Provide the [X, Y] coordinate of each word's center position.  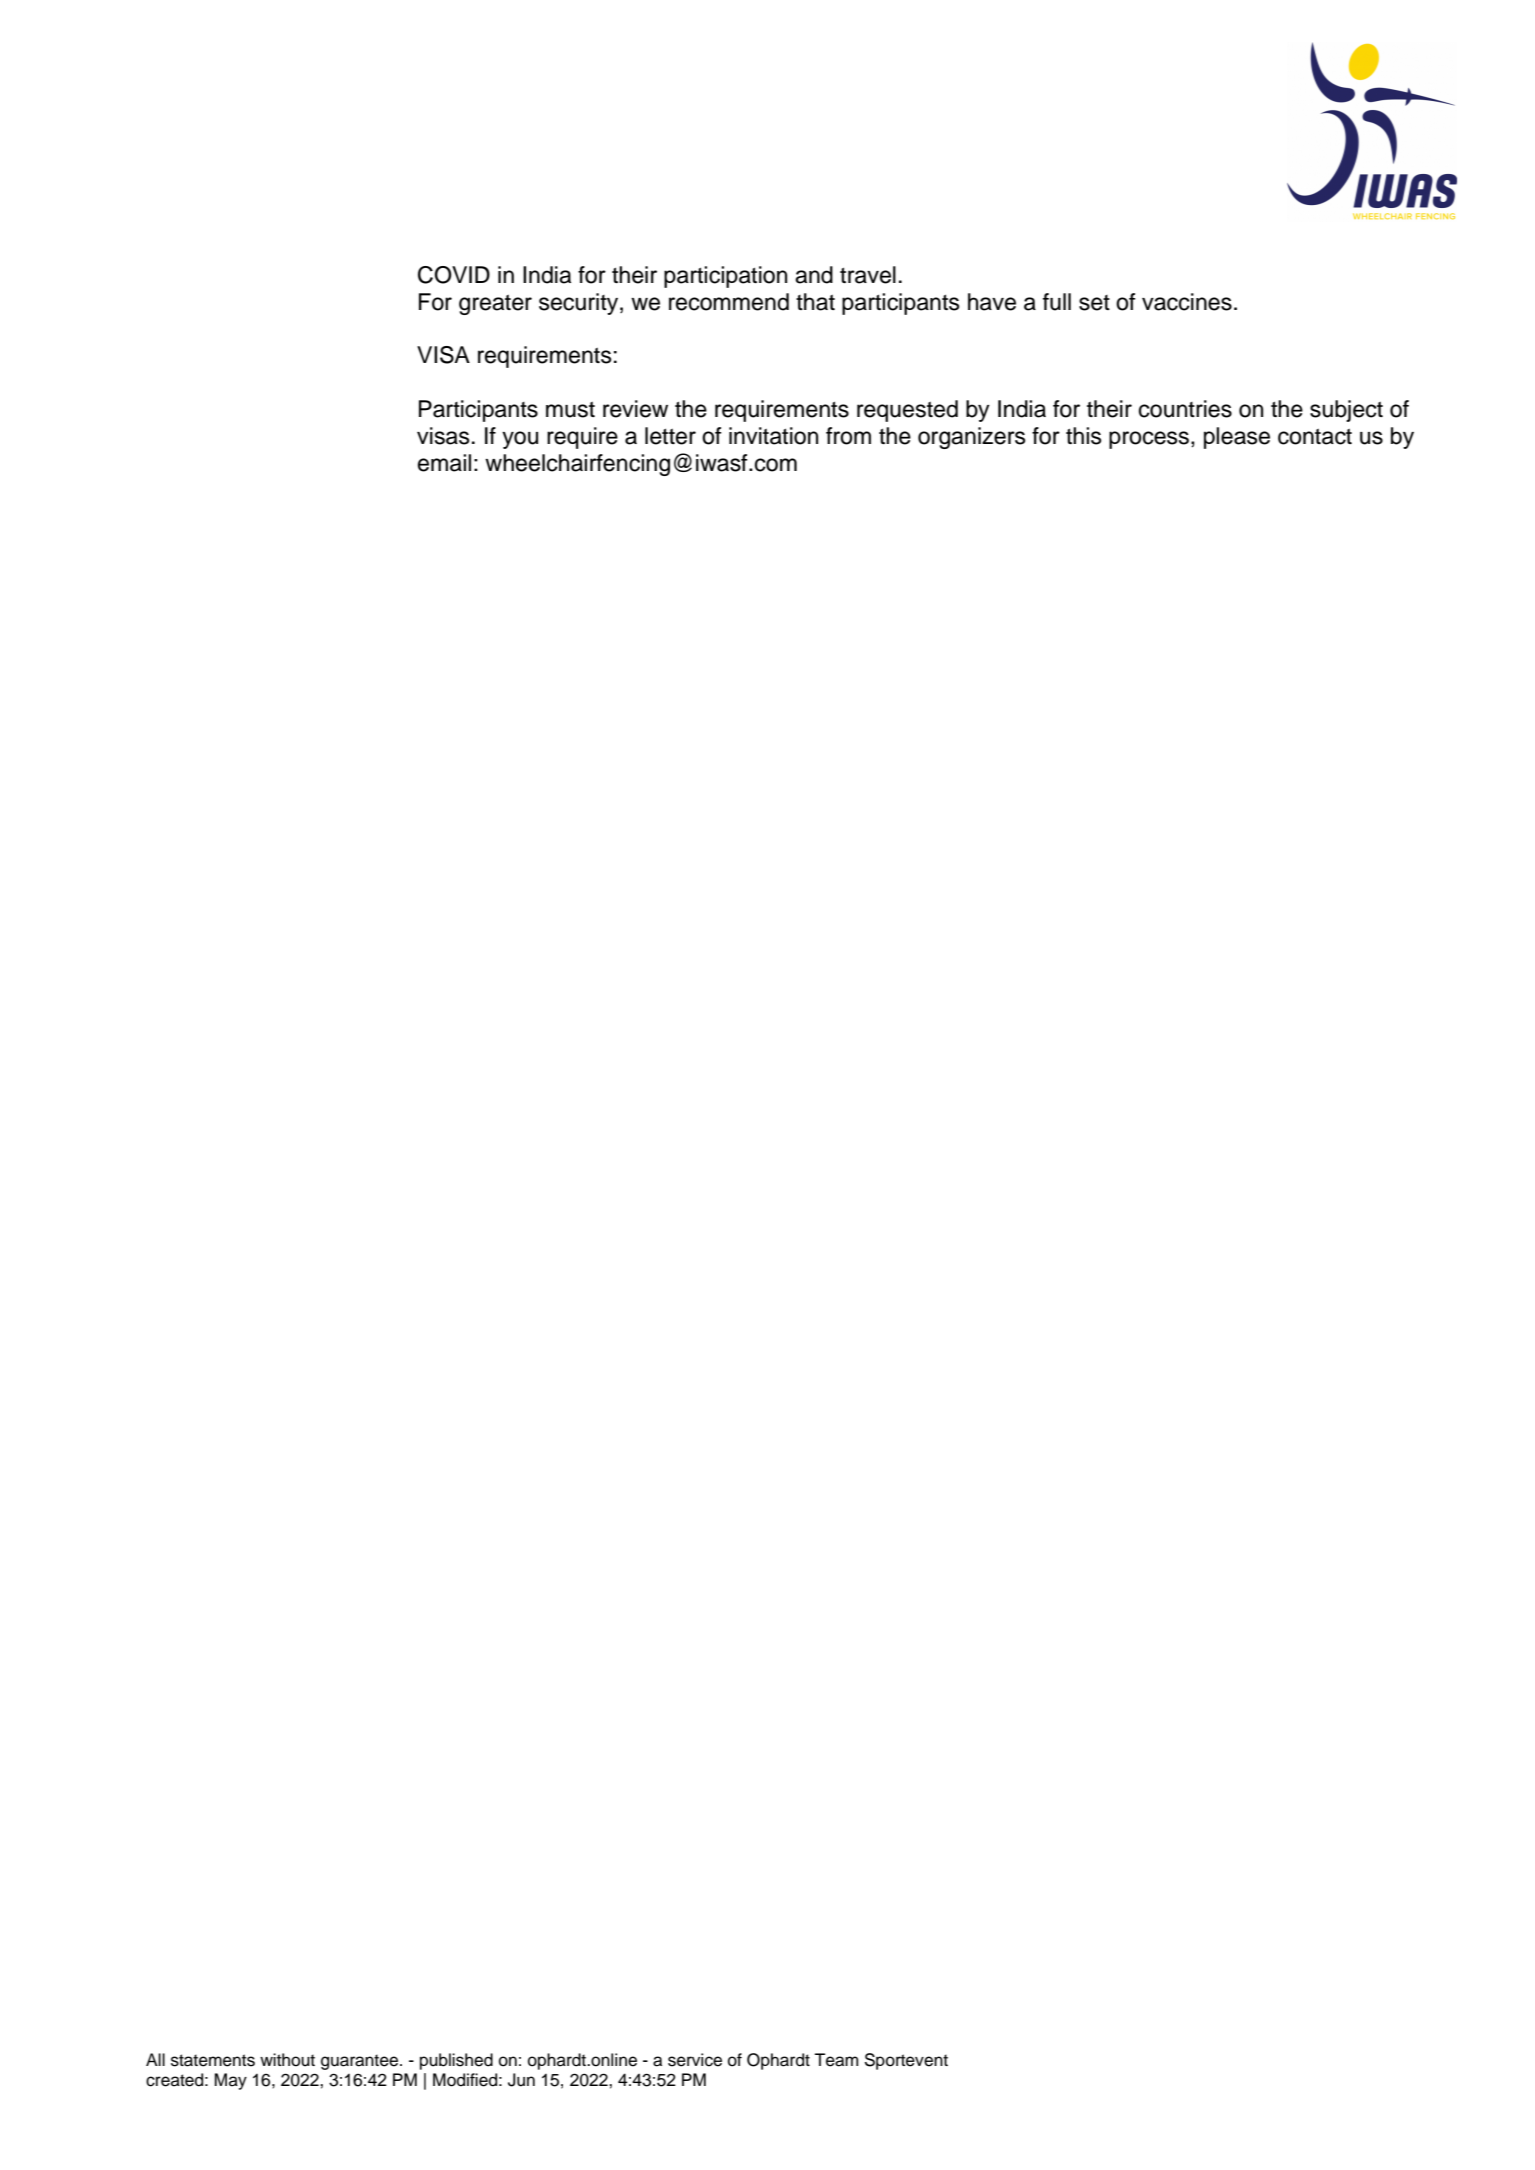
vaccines [1187, 302]
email [444, 463]
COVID [454, 275]
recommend [729, 302]
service [695, 2060]
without [287, 2060]
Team [836, 2060]
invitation [773, 436]
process [1149, 440]
